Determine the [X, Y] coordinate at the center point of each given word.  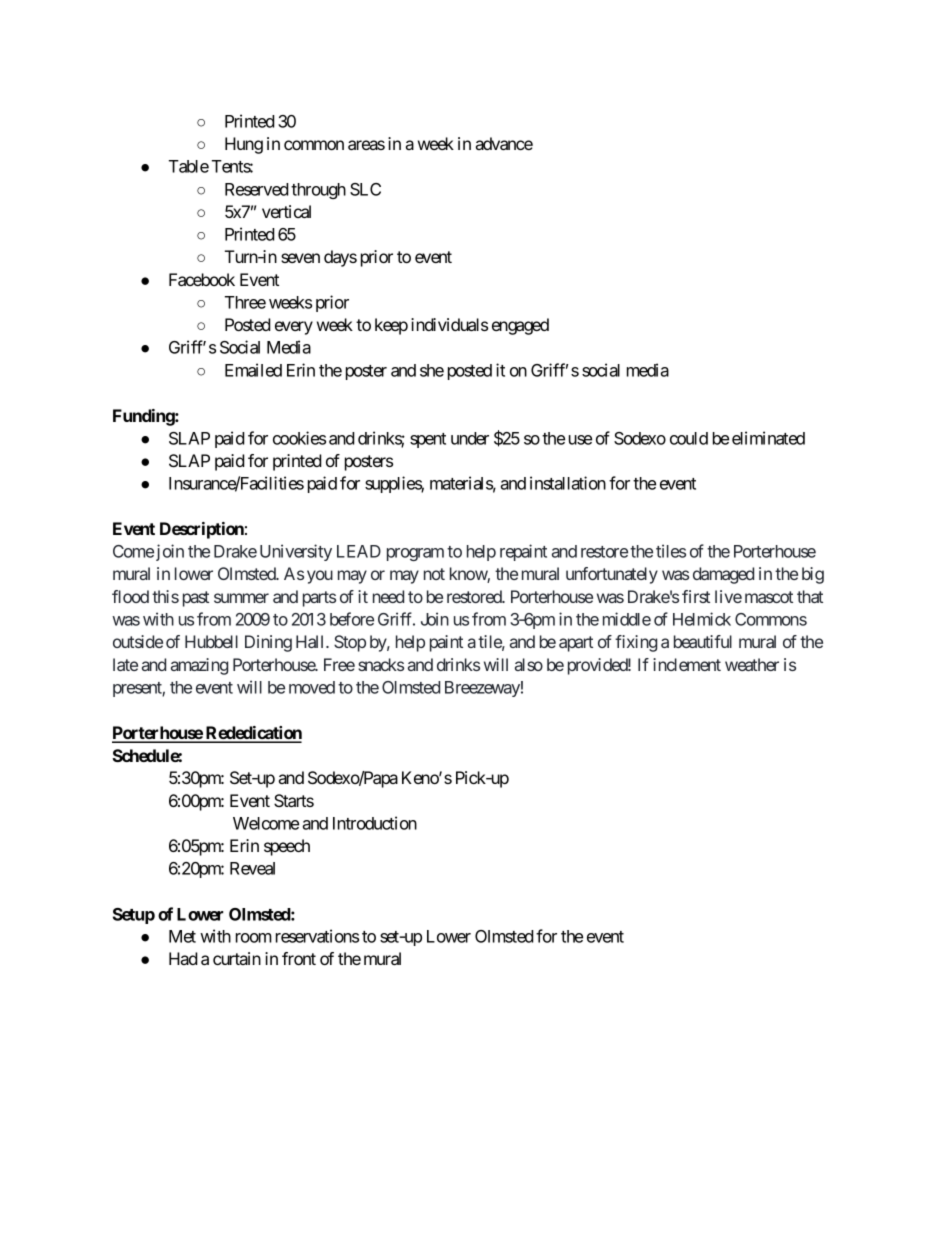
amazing [199, 666]
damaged [723, 575]
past [196, 599]
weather [752, 664]
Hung [244, 145]
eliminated [768, 438]
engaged [520, 326]
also [529, 664]
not [434, 574]
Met [182, 936]
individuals [449, 324]
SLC [365, 189]
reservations [317, 936]
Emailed [253, 370]
